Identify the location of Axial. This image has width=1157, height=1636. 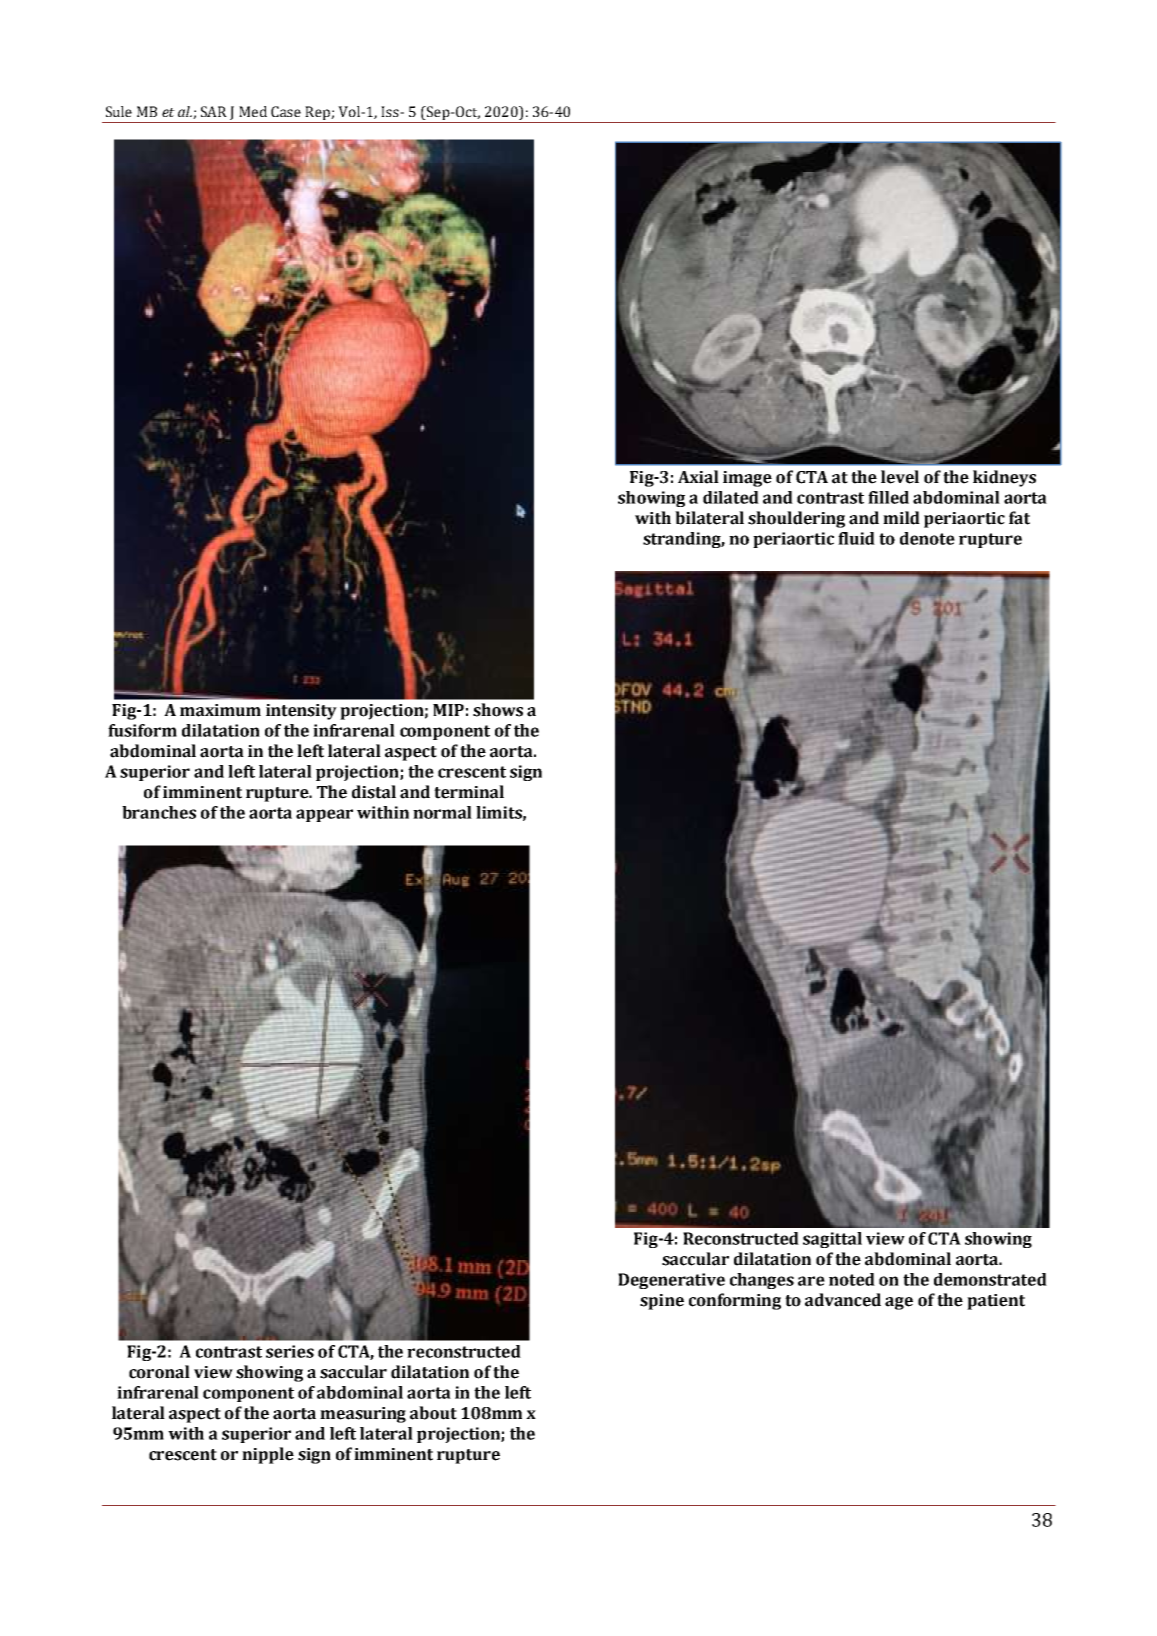
(698, 477).
